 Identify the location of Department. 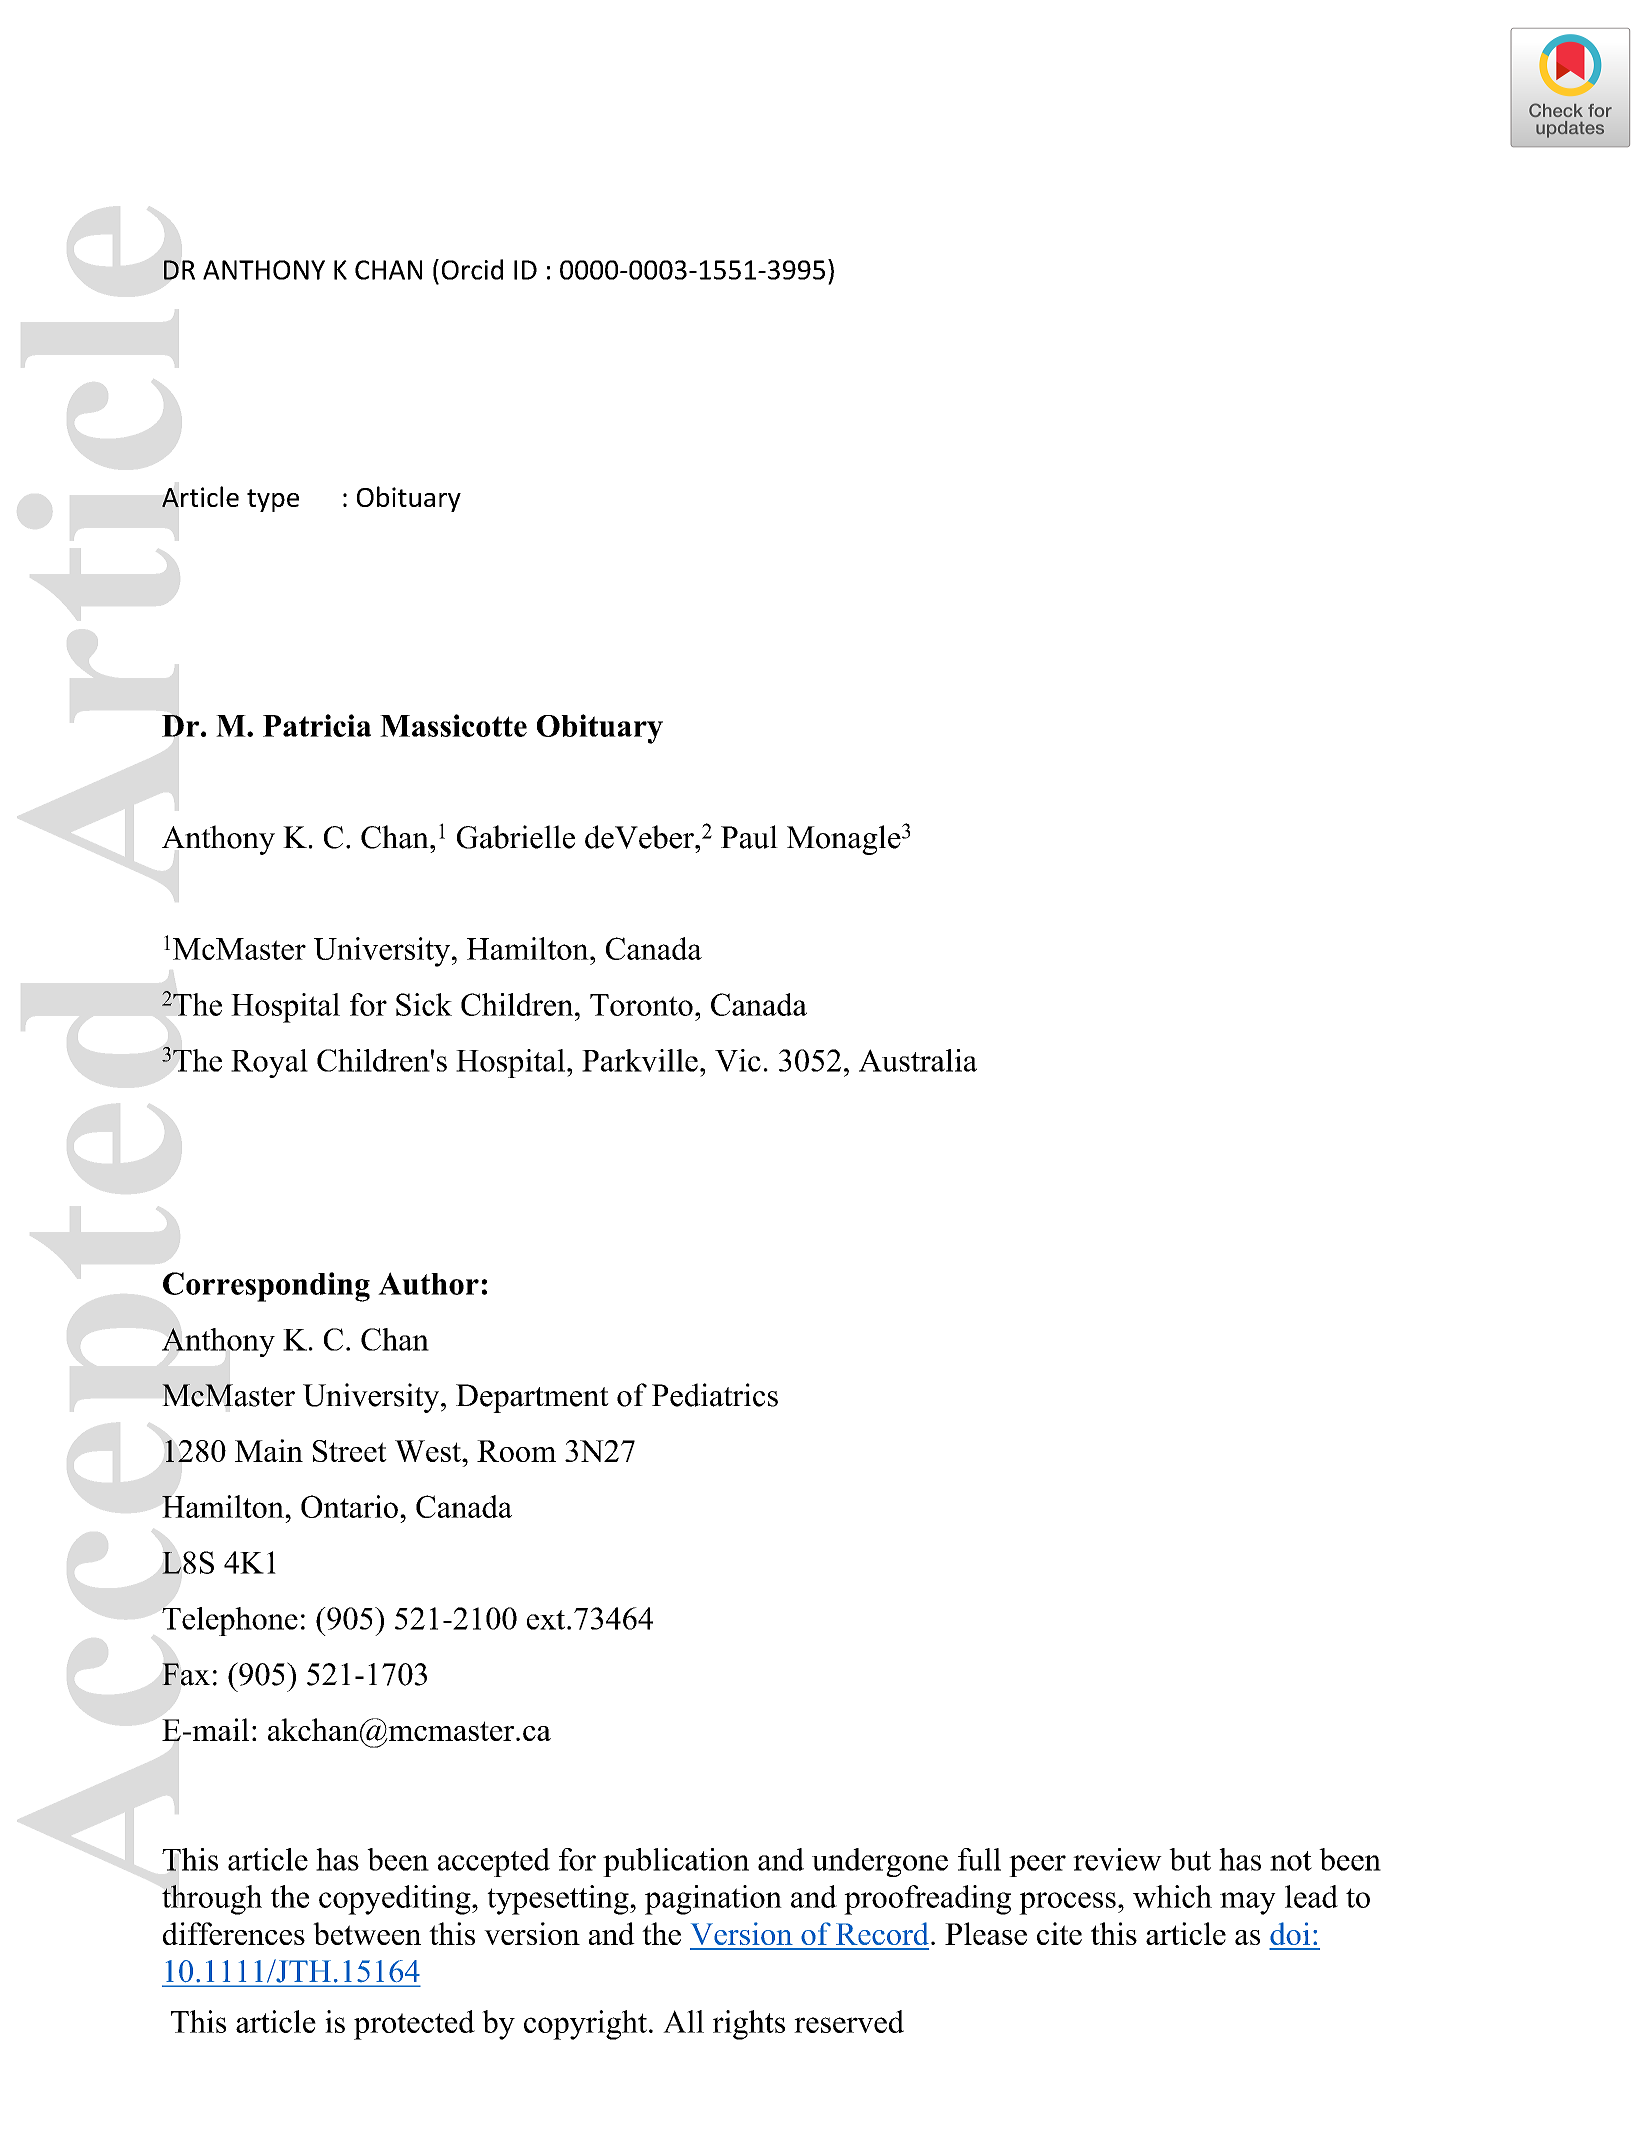
(532, 1398).
